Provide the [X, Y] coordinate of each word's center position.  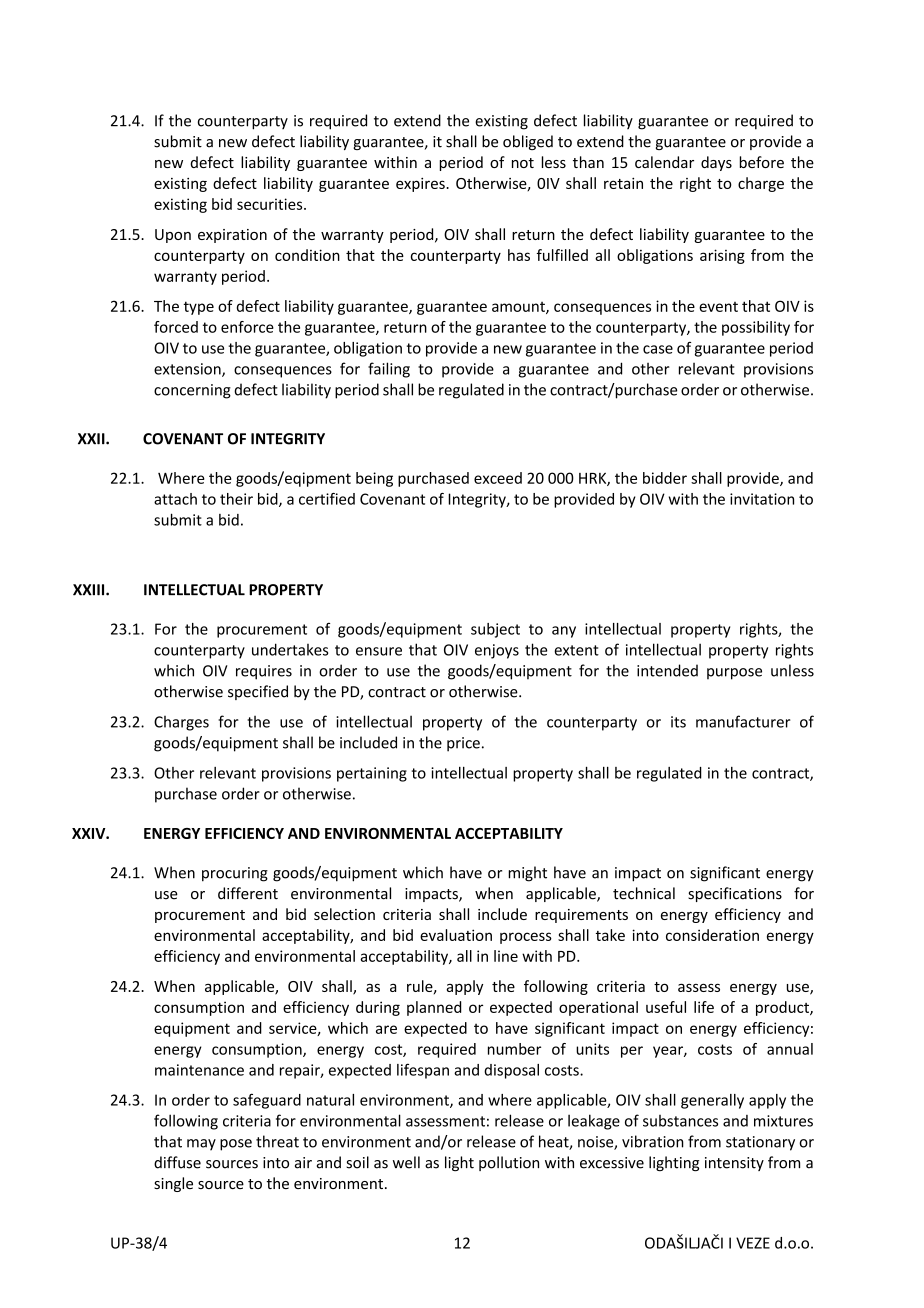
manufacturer [743, 721]
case [658, 349]
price [463, 744]
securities [271, 204]
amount [519, 308]
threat [277, 1141]
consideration [712, 935]
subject [495, 630]
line [506, 956]
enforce [247, 327]
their [236, 499]
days [716, 163]
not [523, 163]
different [248, 893]
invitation [762, 499]
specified [258, 692]
